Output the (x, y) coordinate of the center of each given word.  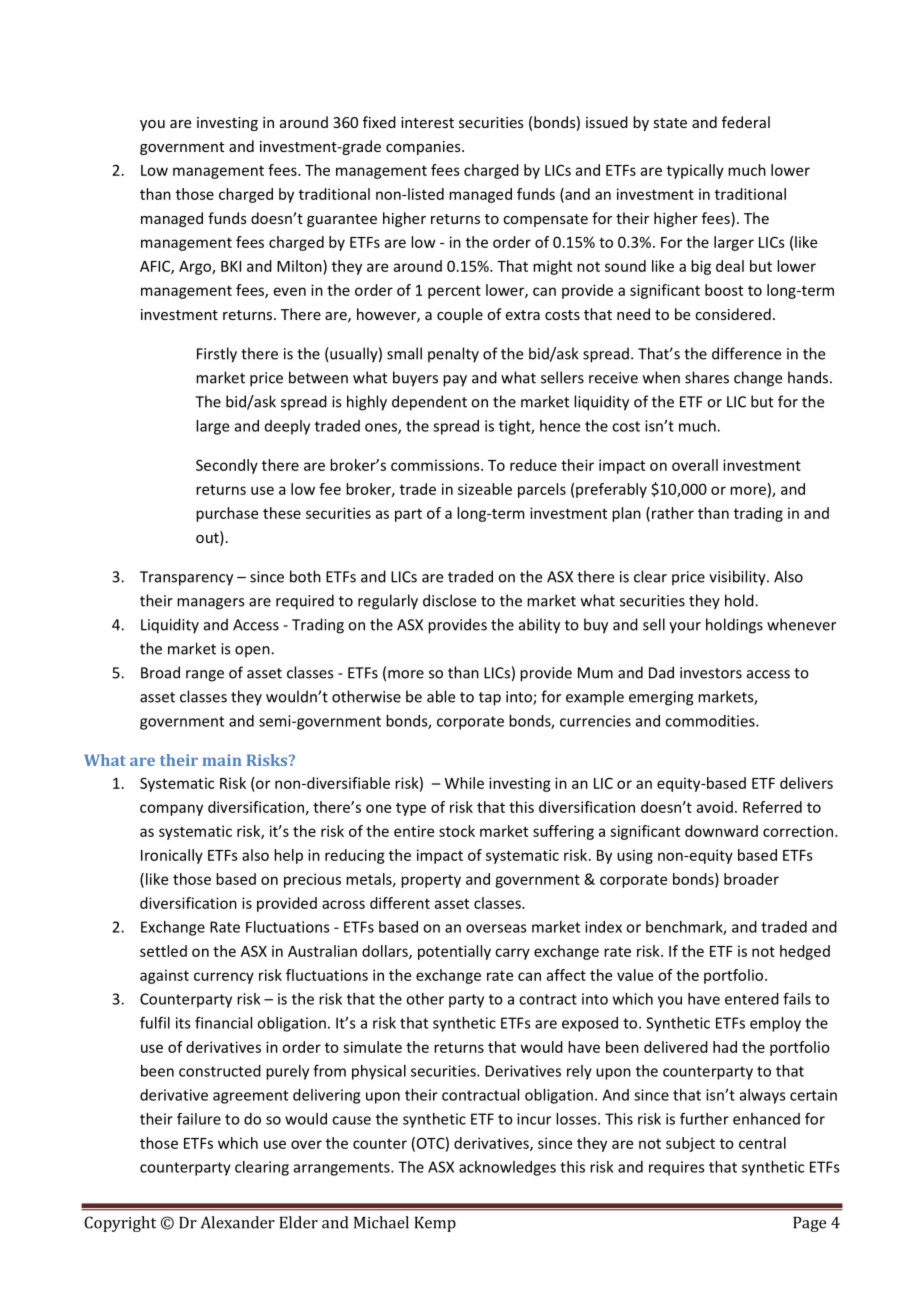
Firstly (217, 355)
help (288, 856)
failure (199, 1119)
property (431, 881)
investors (711, 673)
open (253, 651)
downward (721, 831)
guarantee (342, 220)
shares (707, 377)
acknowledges (507, 1168)
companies (424, 148)
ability (539, 626)
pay (455, 381)
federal (746, 122)
